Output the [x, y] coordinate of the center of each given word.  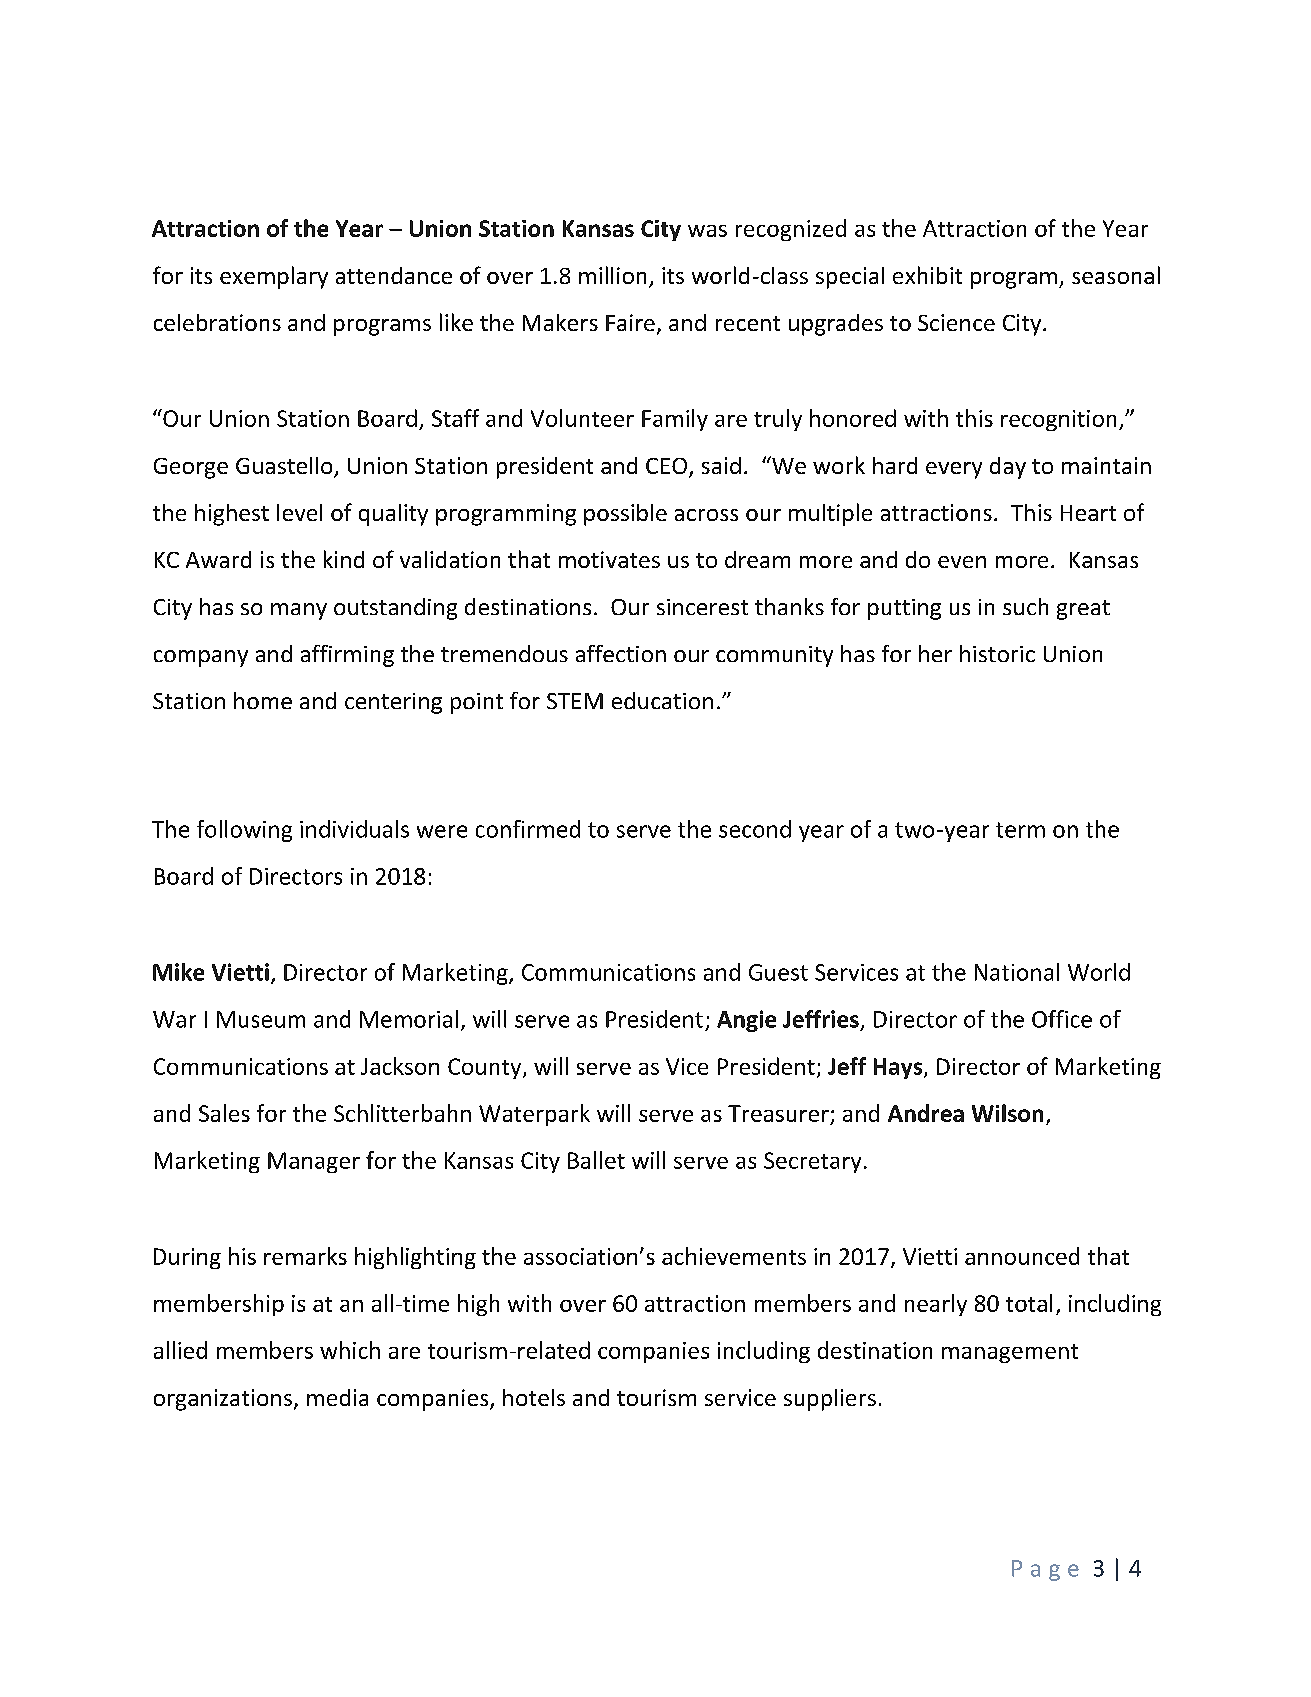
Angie [746, 1021]
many [299, 611]
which [350, 1350]
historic [997, 653]
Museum [261, 1019]
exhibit [927, 275]
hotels [534, 1397]
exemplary [274, 277]
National [1017, 972]
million [612, 275]
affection [621, 653]
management [1010, 1353]
